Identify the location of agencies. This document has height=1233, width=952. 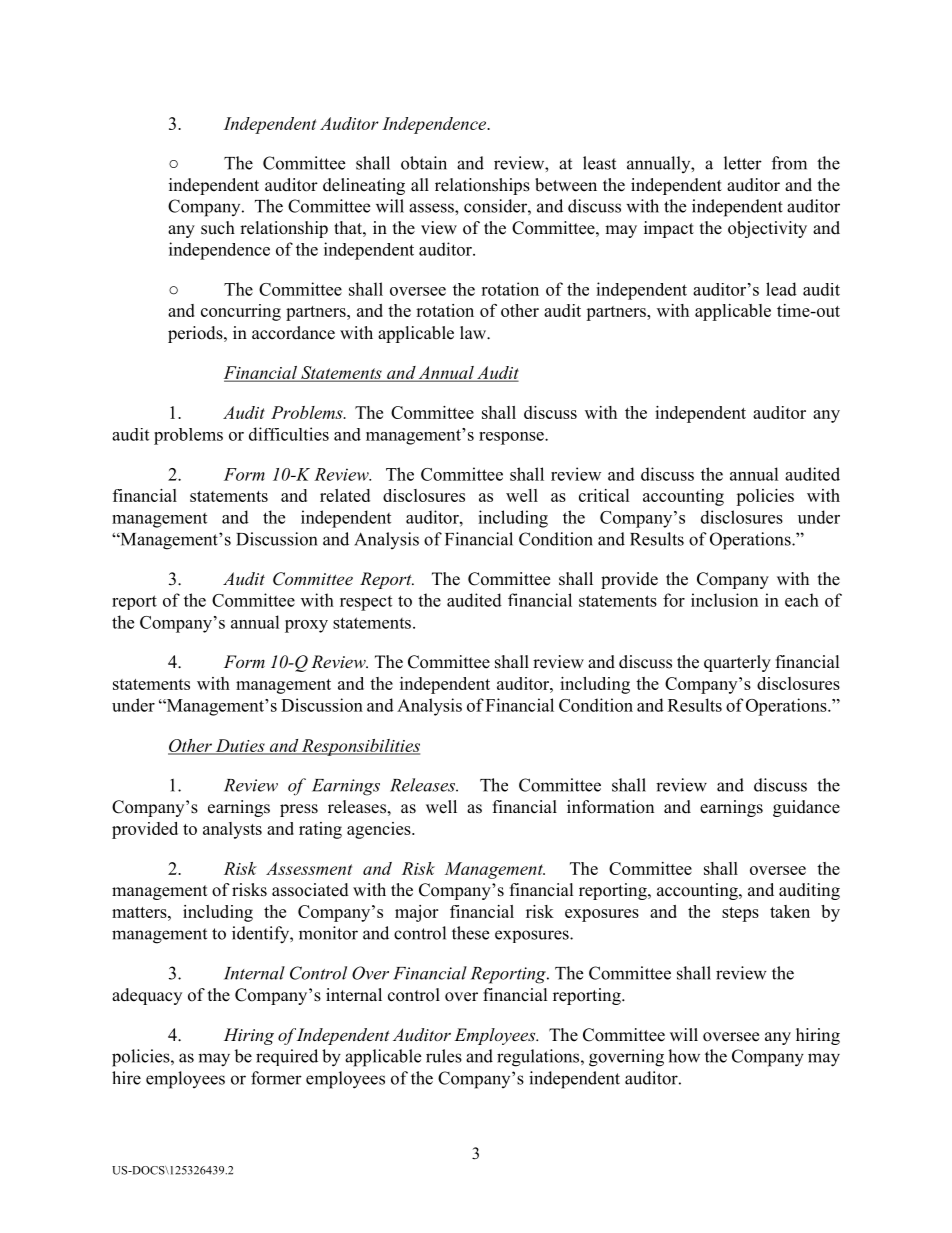
(380, 830).
